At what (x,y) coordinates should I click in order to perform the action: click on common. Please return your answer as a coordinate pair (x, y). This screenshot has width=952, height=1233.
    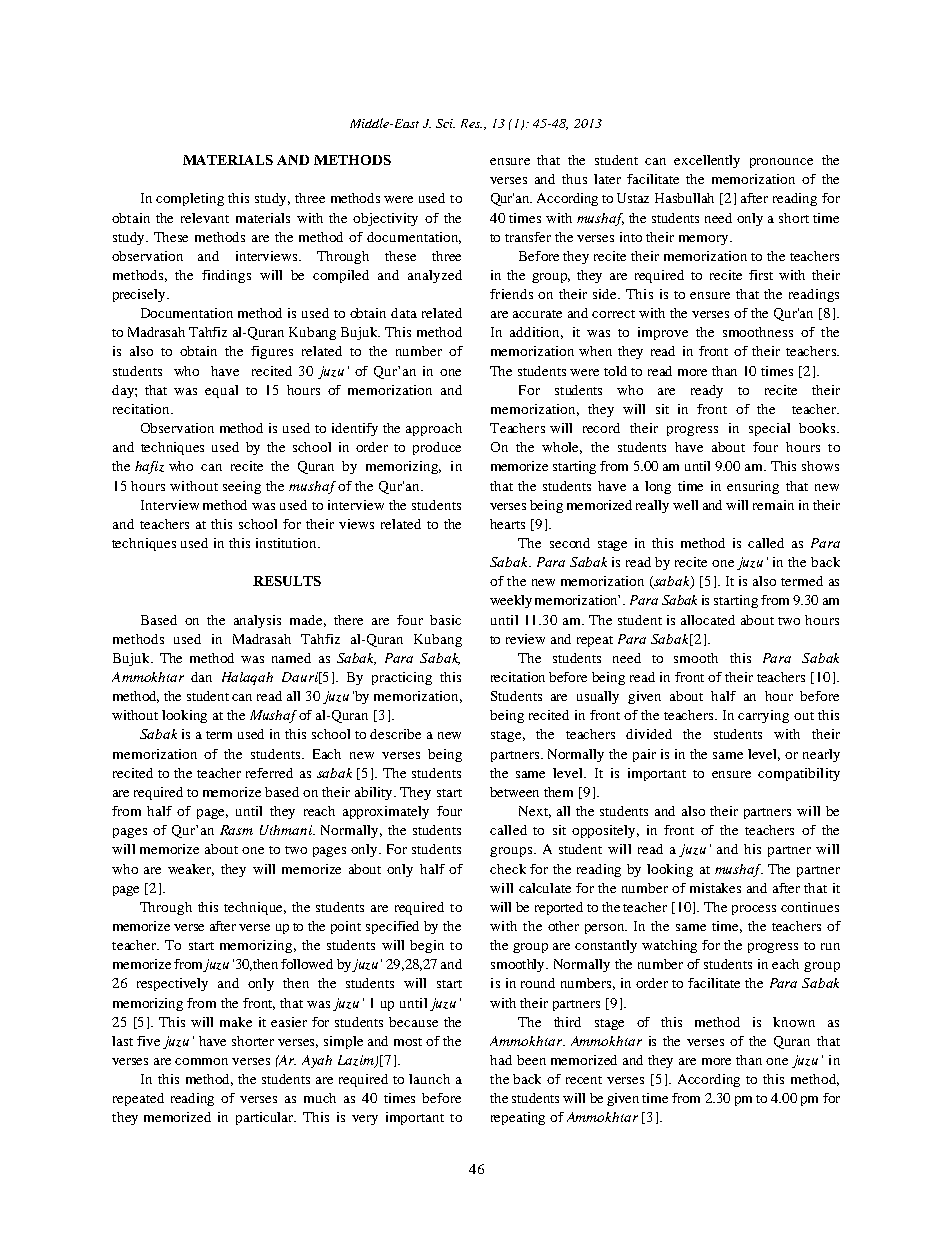
    Looking at the image, I should click on (201, 1061).
